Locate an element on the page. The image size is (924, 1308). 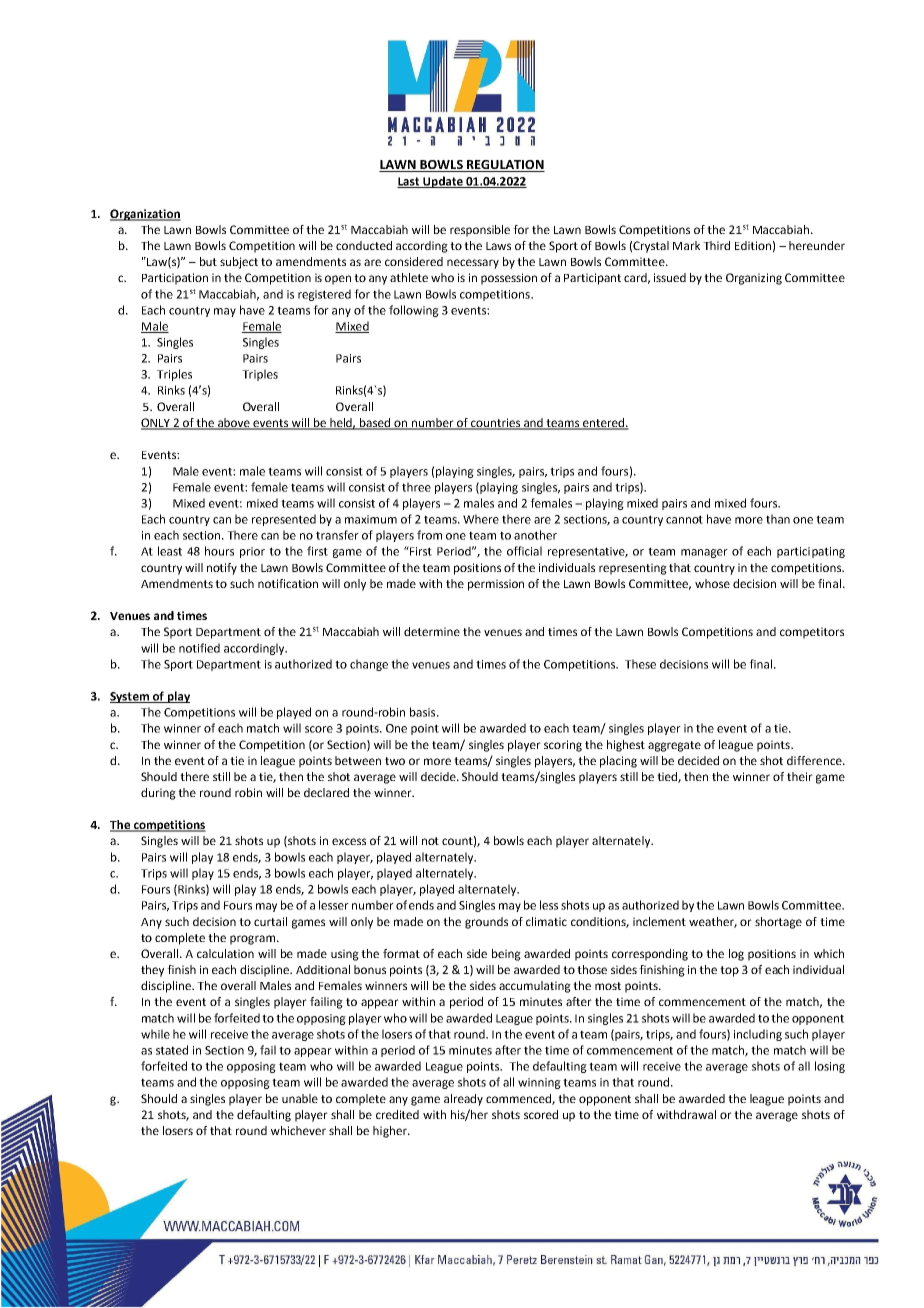
Organization is located at coordinates (145, 215).
